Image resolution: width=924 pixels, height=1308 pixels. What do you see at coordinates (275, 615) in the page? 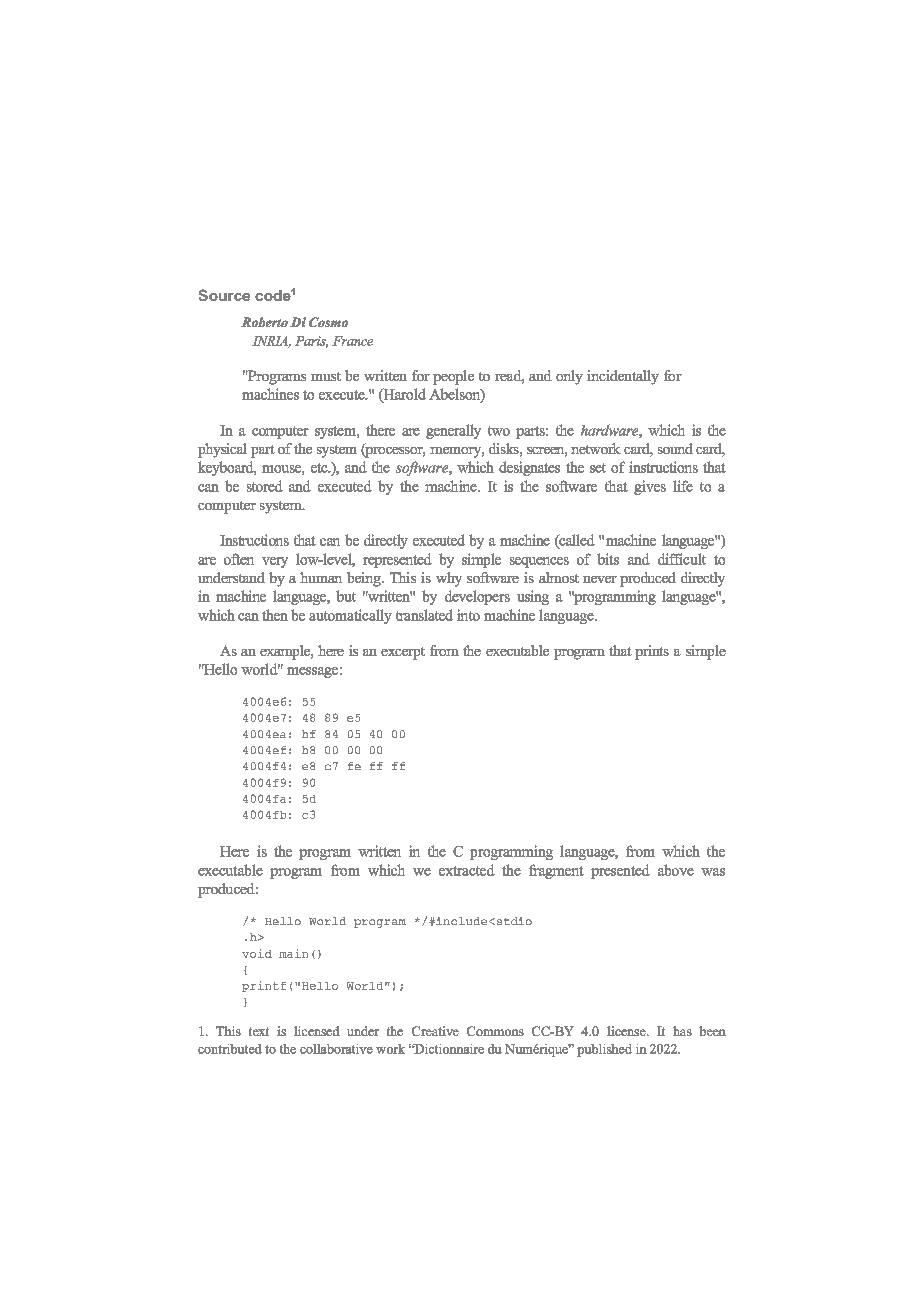
I see `then` at bounding box center [275, 615].
